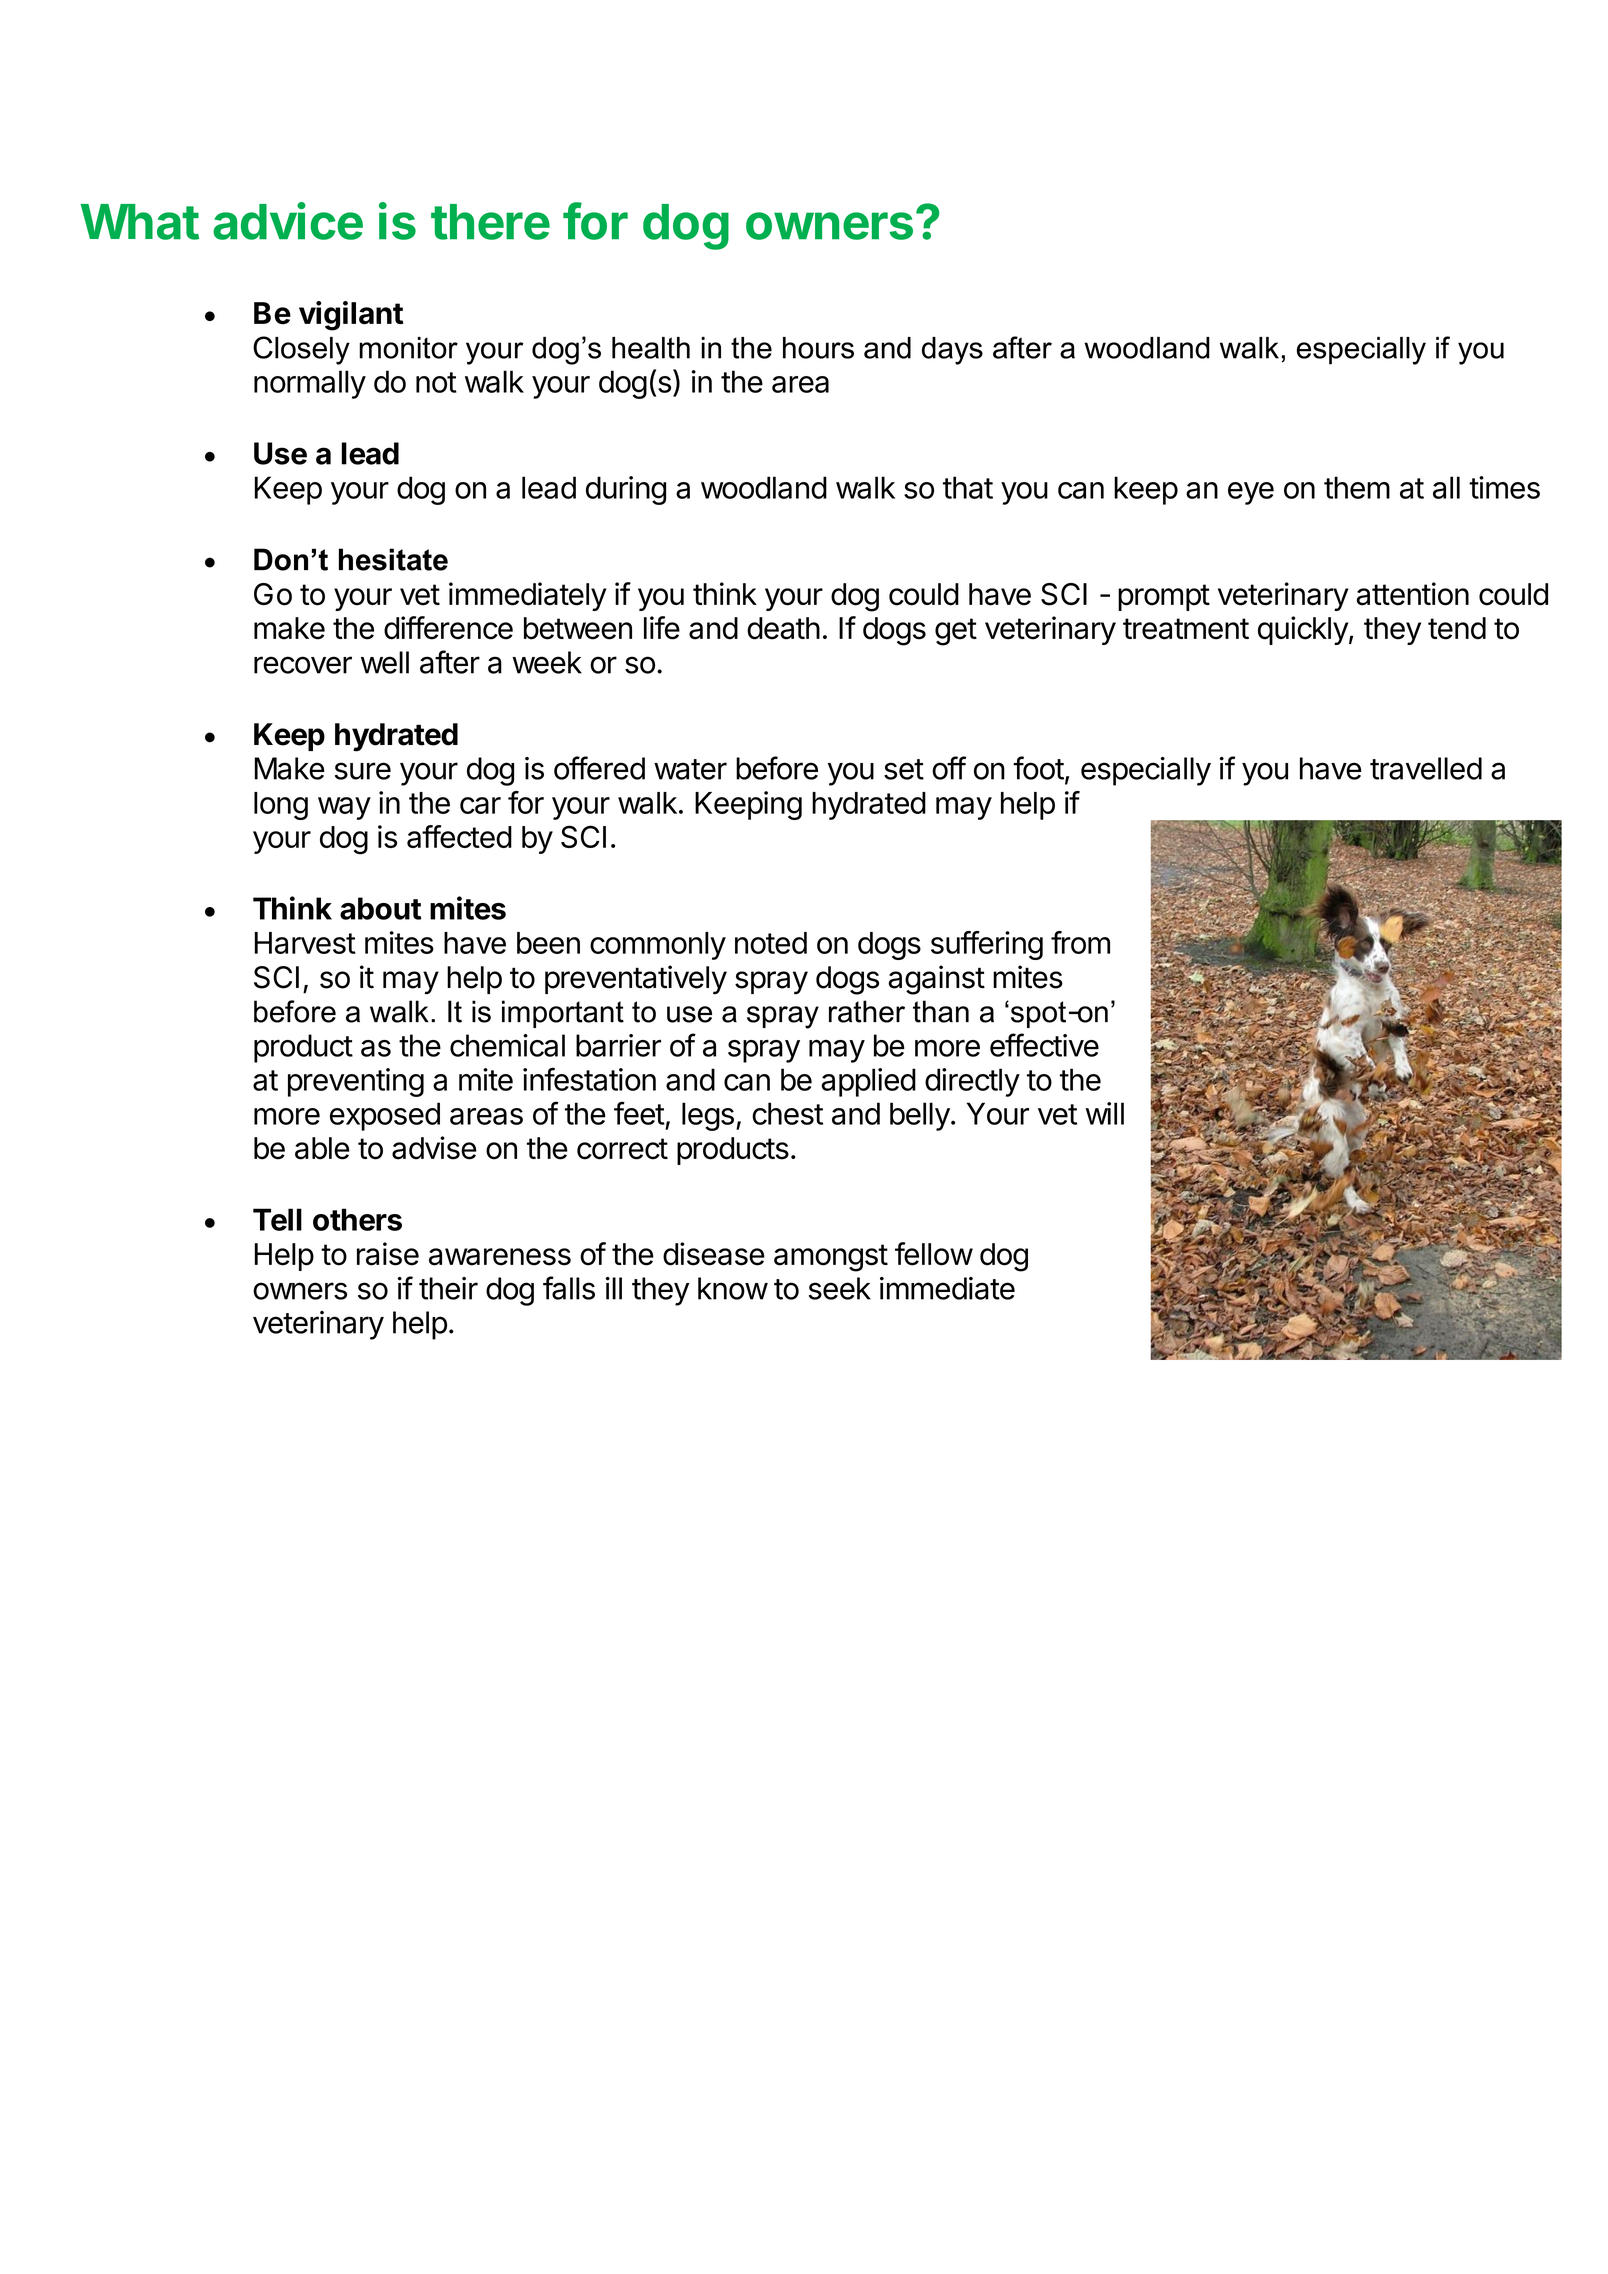 This page has height=2274, width=1608. What do you see at coordinates (952, 351) in the page?
I see `days` at bounding box center [952, 351].
